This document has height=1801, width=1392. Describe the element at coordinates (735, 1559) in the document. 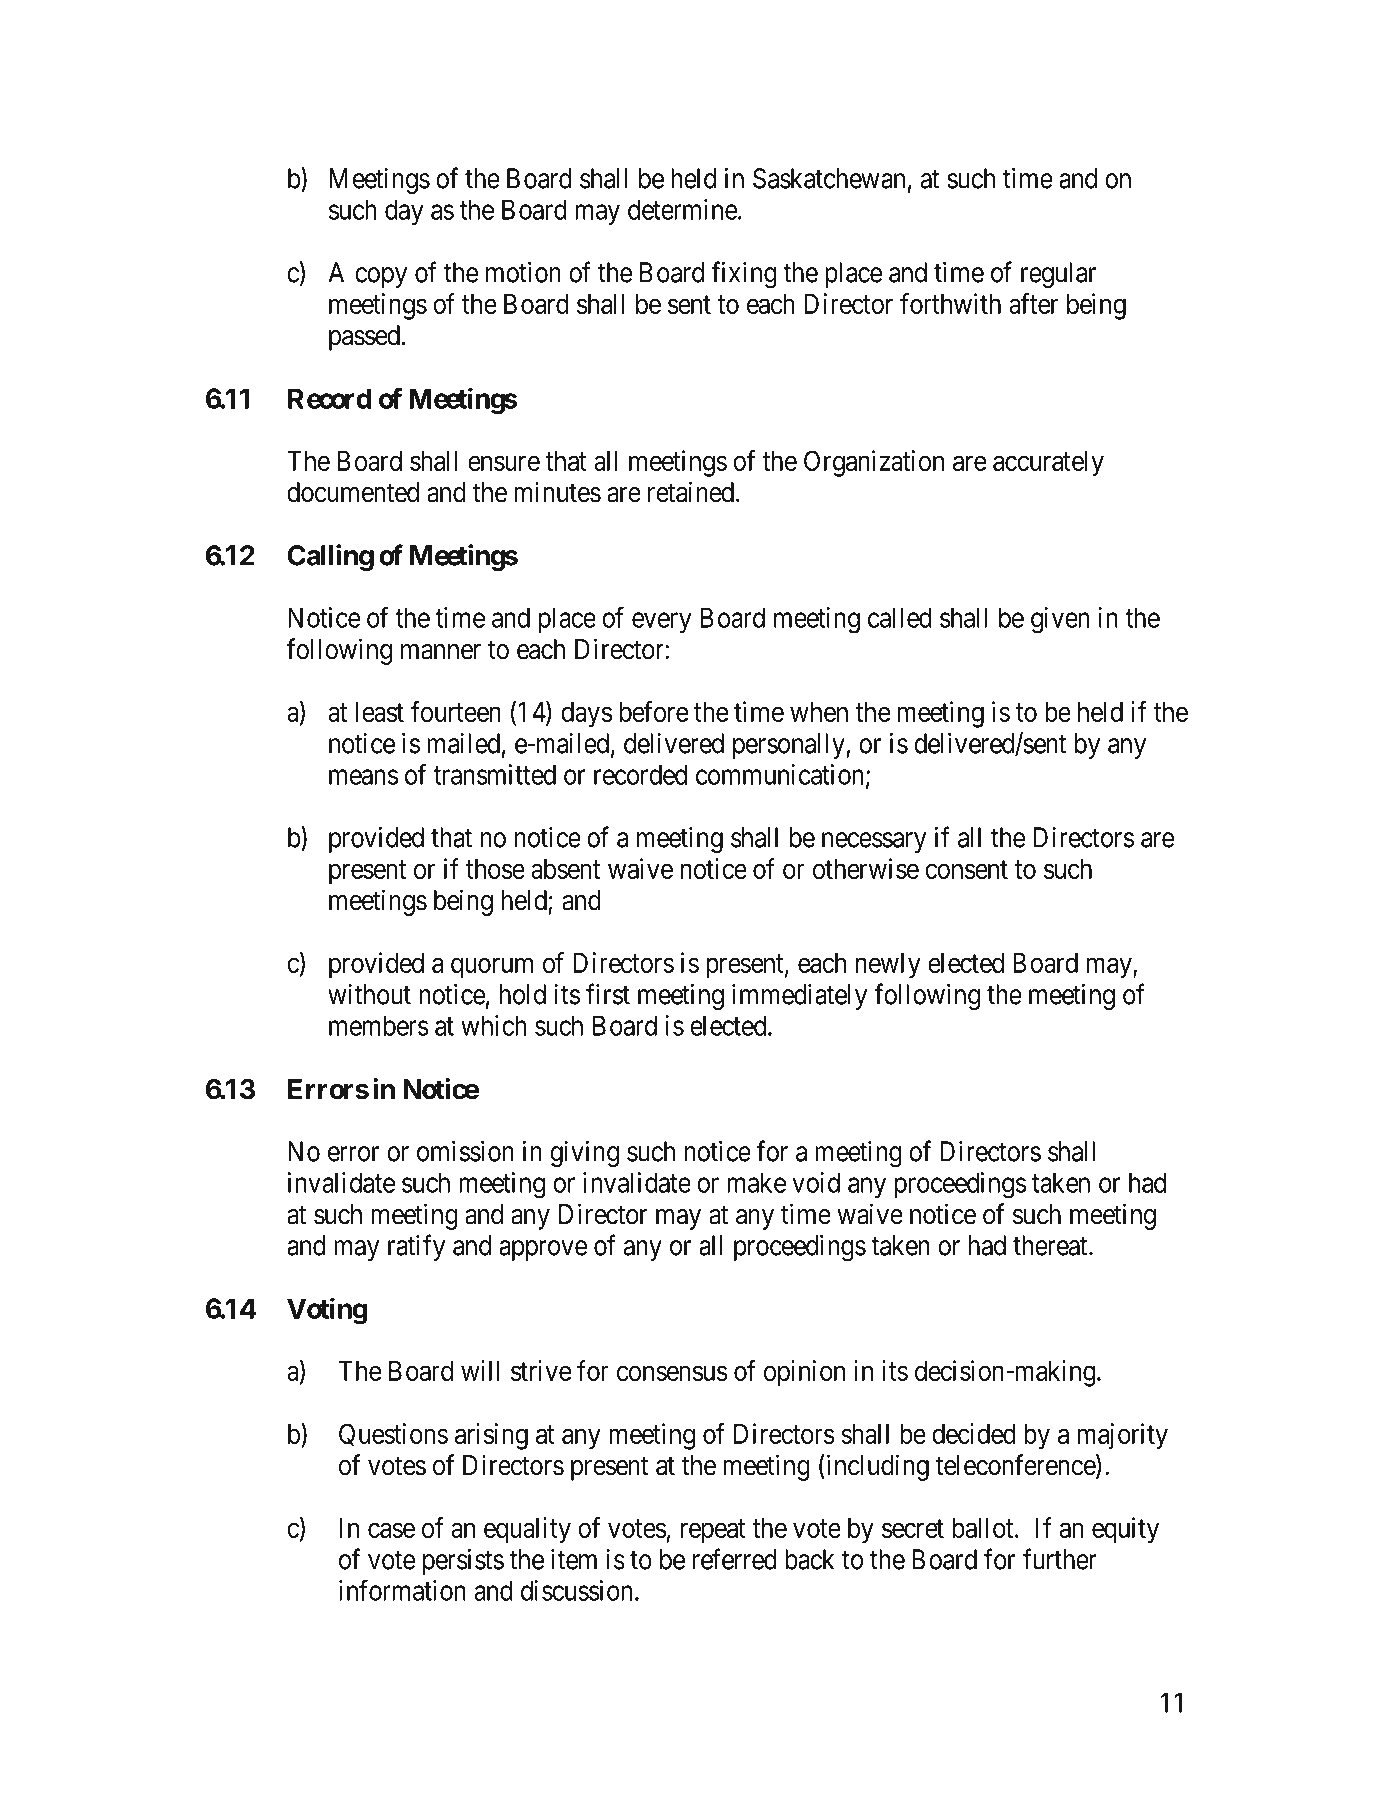

I see `referred` at that location.
